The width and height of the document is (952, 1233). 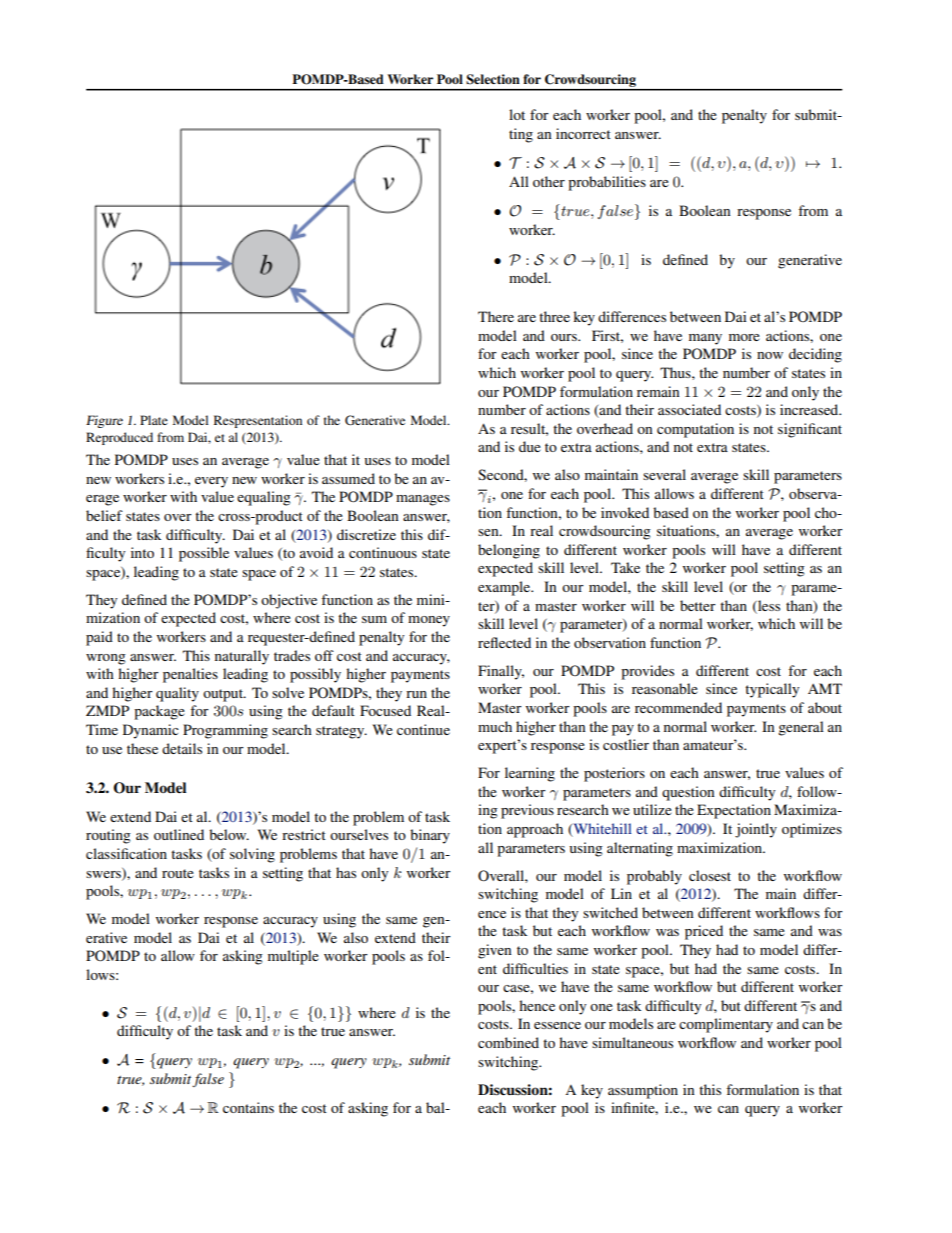 I want to click on route, so click(x=178, y=873).
